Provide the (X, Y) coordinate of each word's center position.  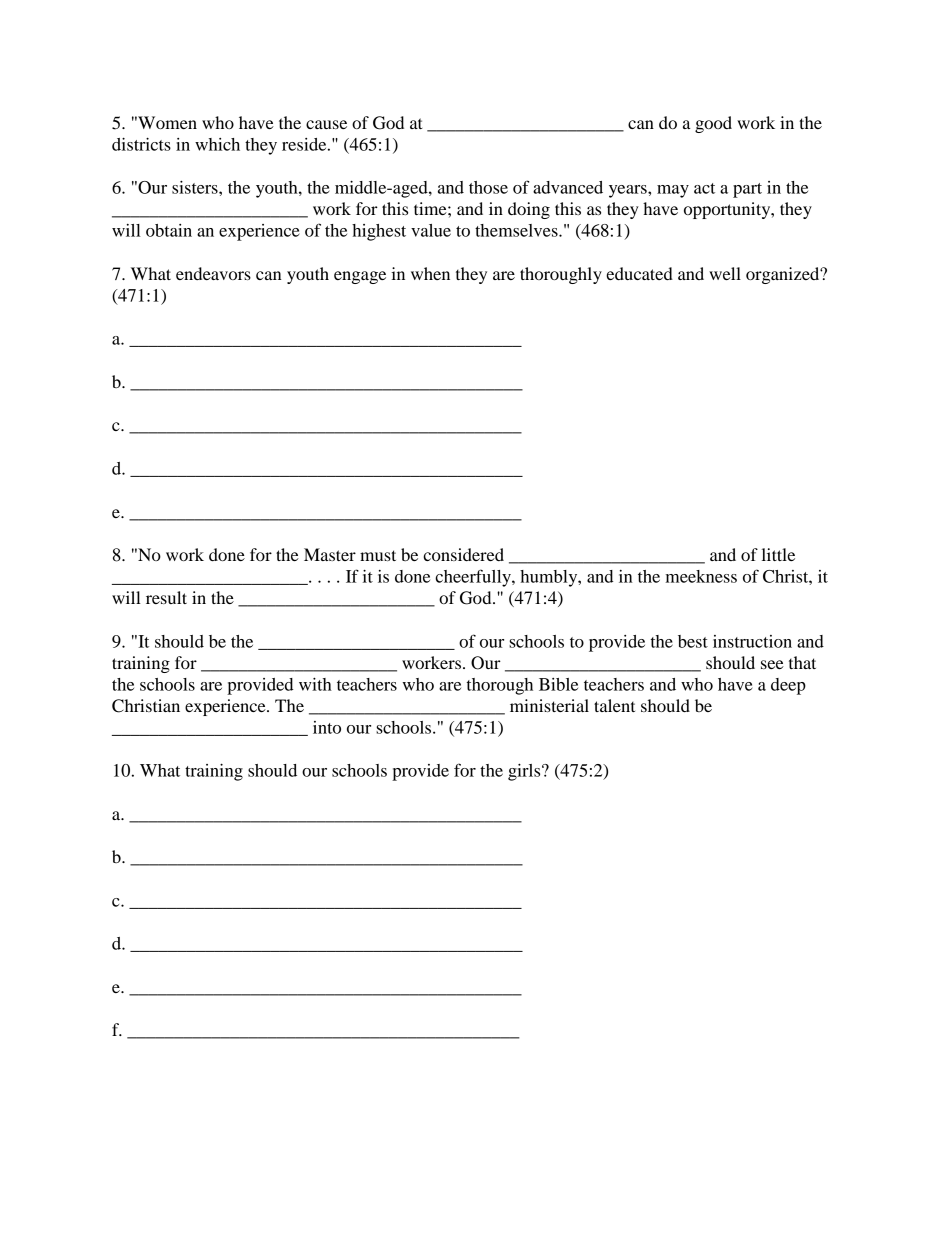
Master (330, 554)
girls (525, 772)
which (217, 144)
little (778, 554)
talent (614, 705)
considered (463, 554)
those (488, 187)
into (327, 727)
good (713, 124)
